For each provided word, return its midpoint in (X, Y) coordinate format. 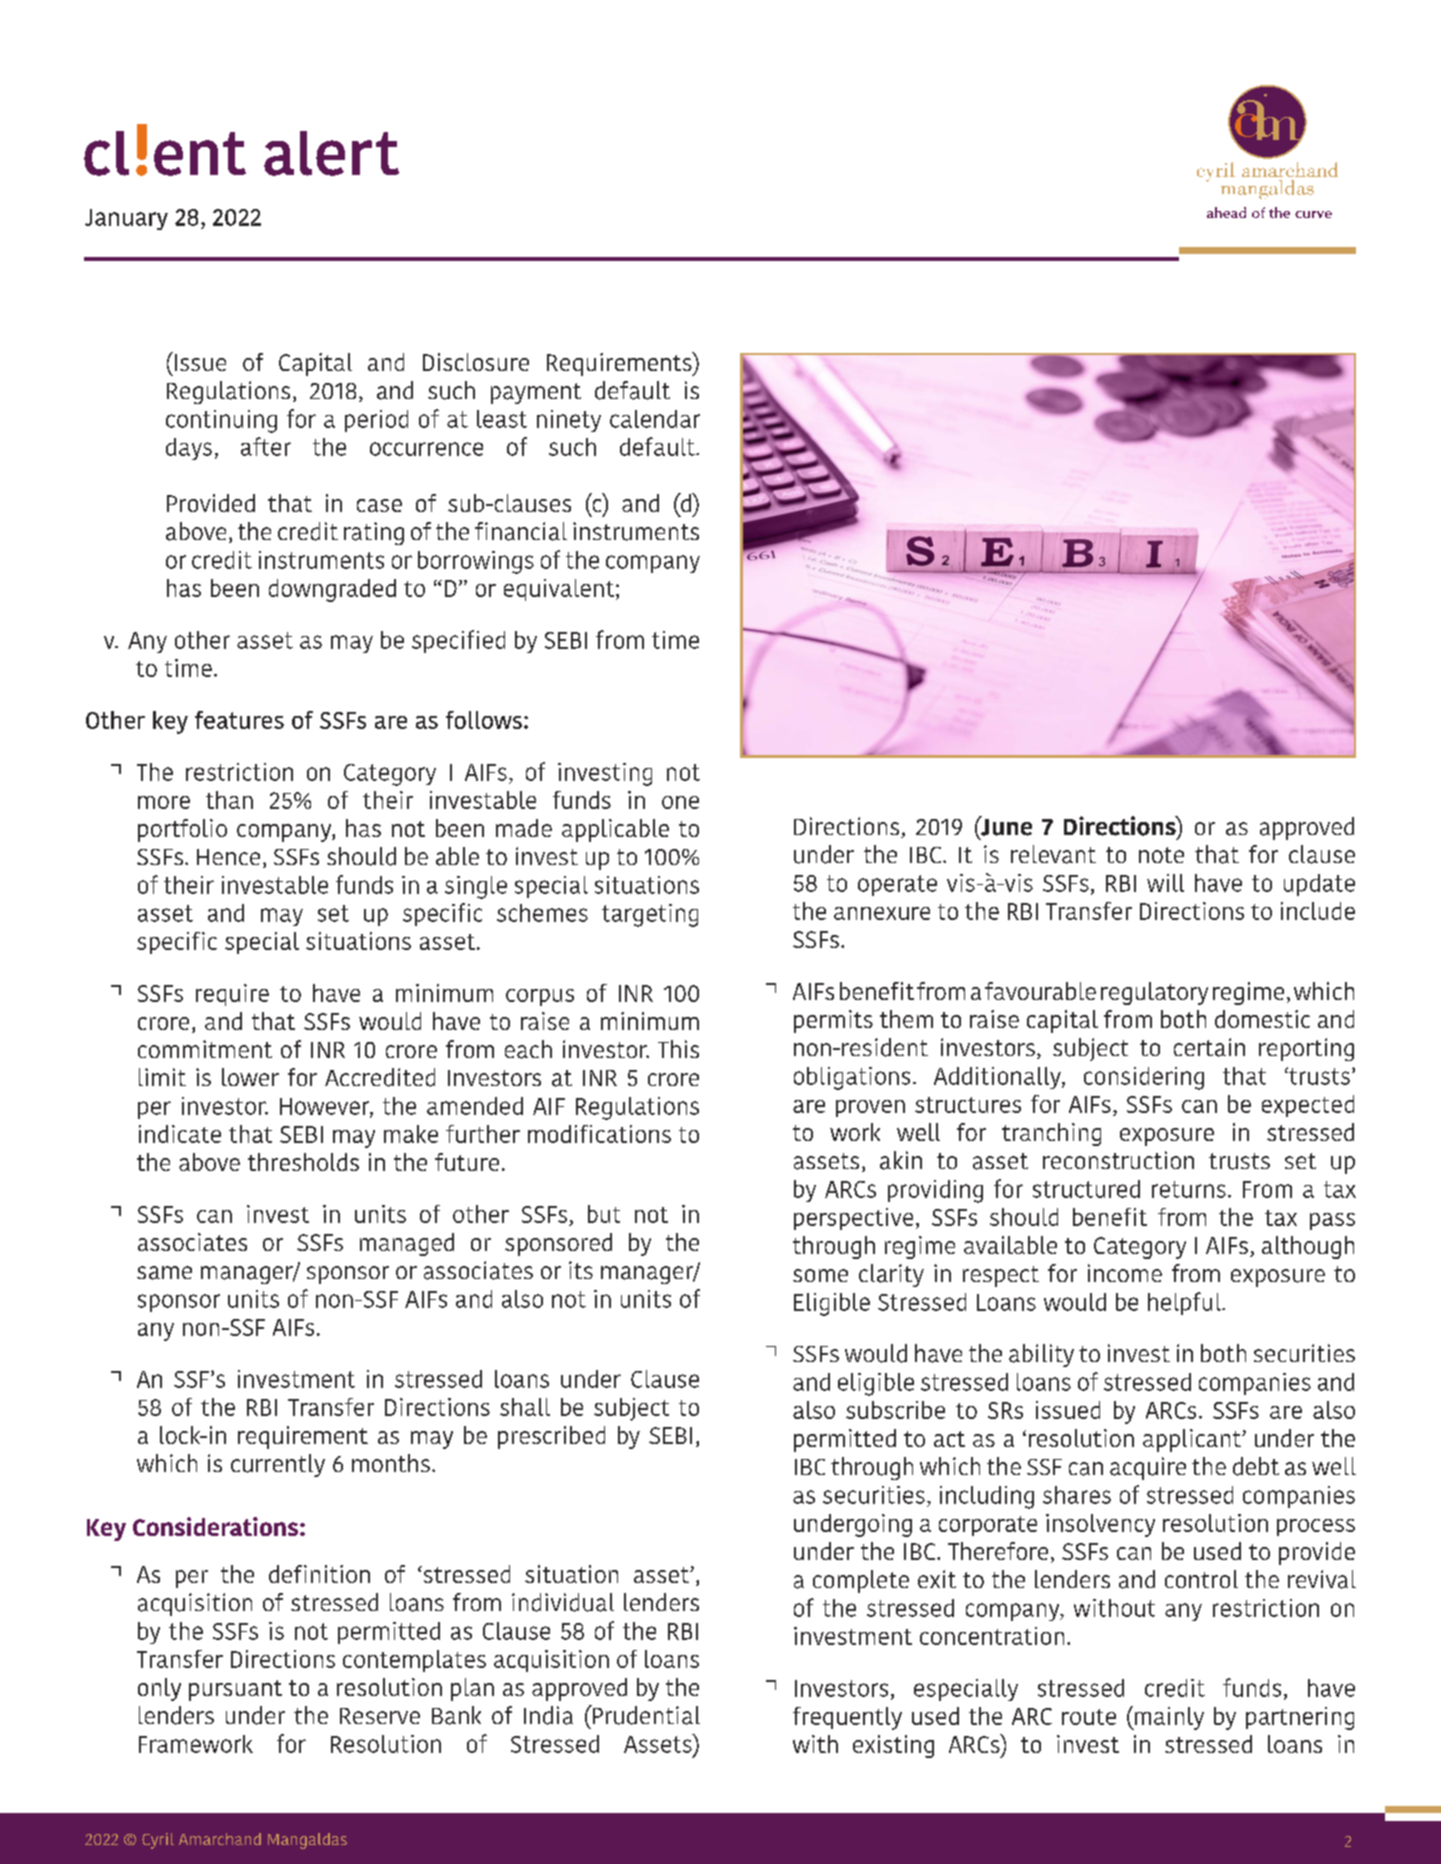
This (678, 1049)
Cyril (158, 1841)
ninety (569, 421)
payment (536, 393)
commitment (205, 1049)
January (126, 219)
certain (1209, 1047)
